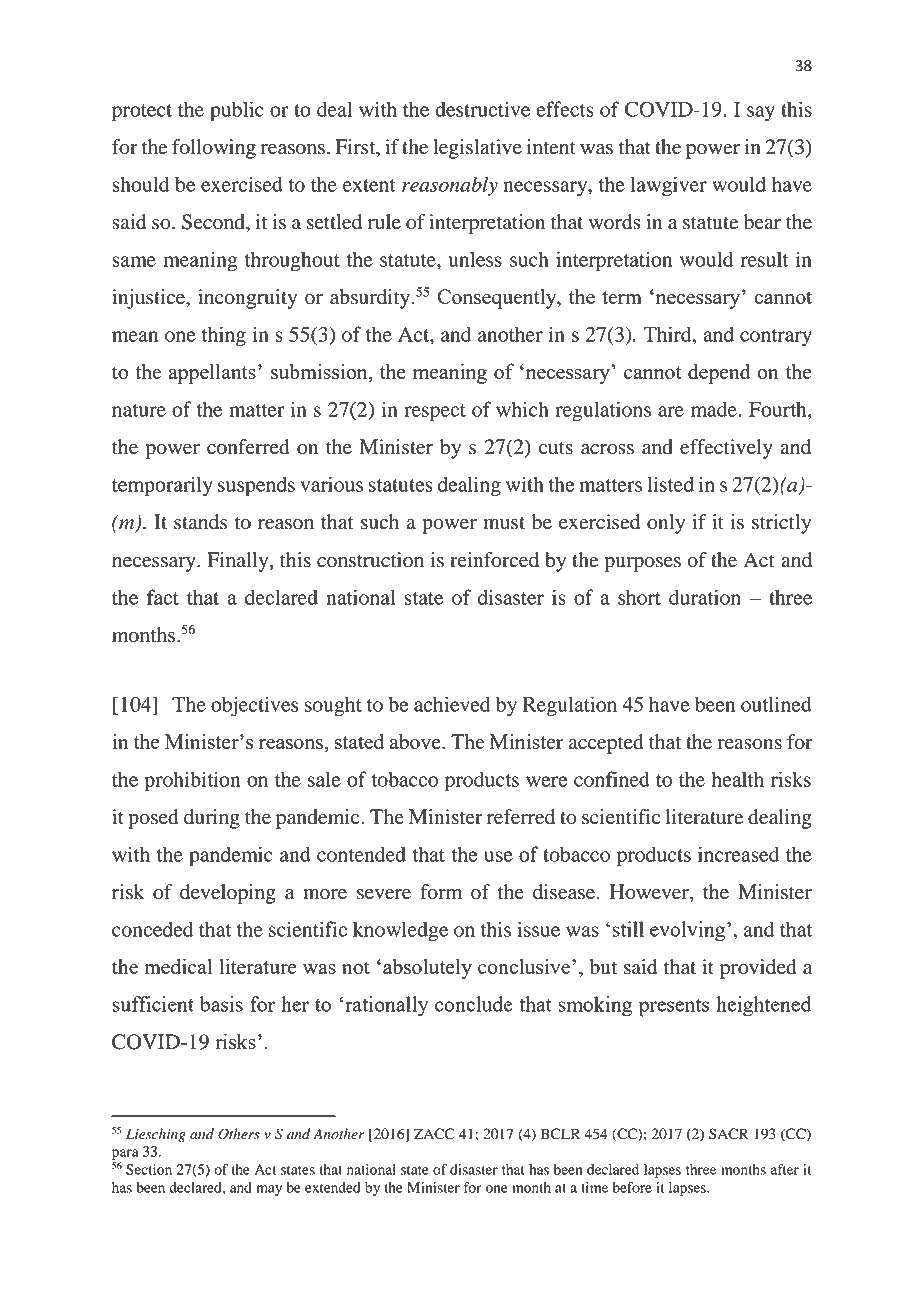 This screenshot has width=924, height=1308. Describe the element at coordinates (785, 1169) in the screenshot. I see `after` at that location.
